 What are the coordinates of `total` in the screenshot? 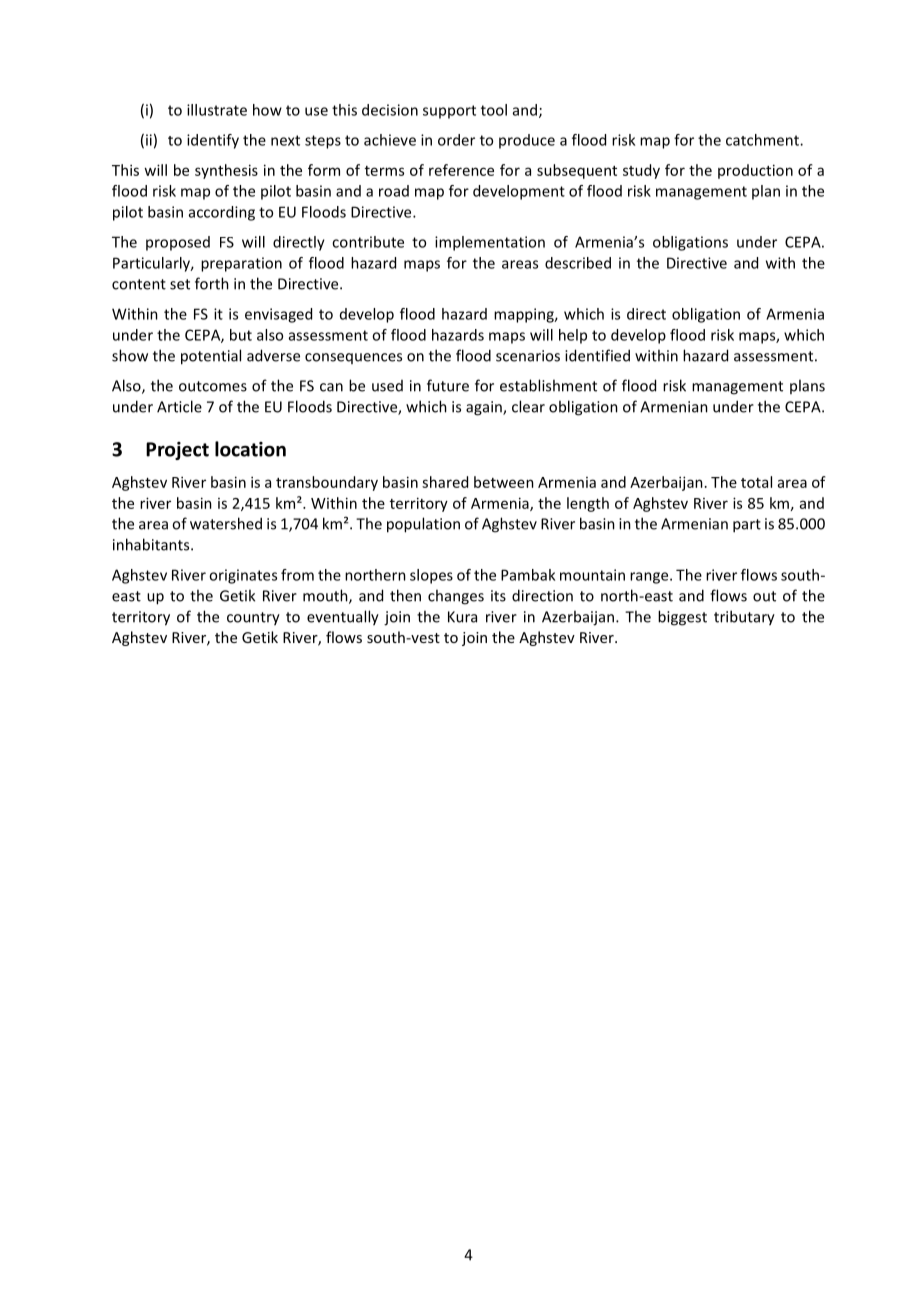 It's located at (756, 482).
